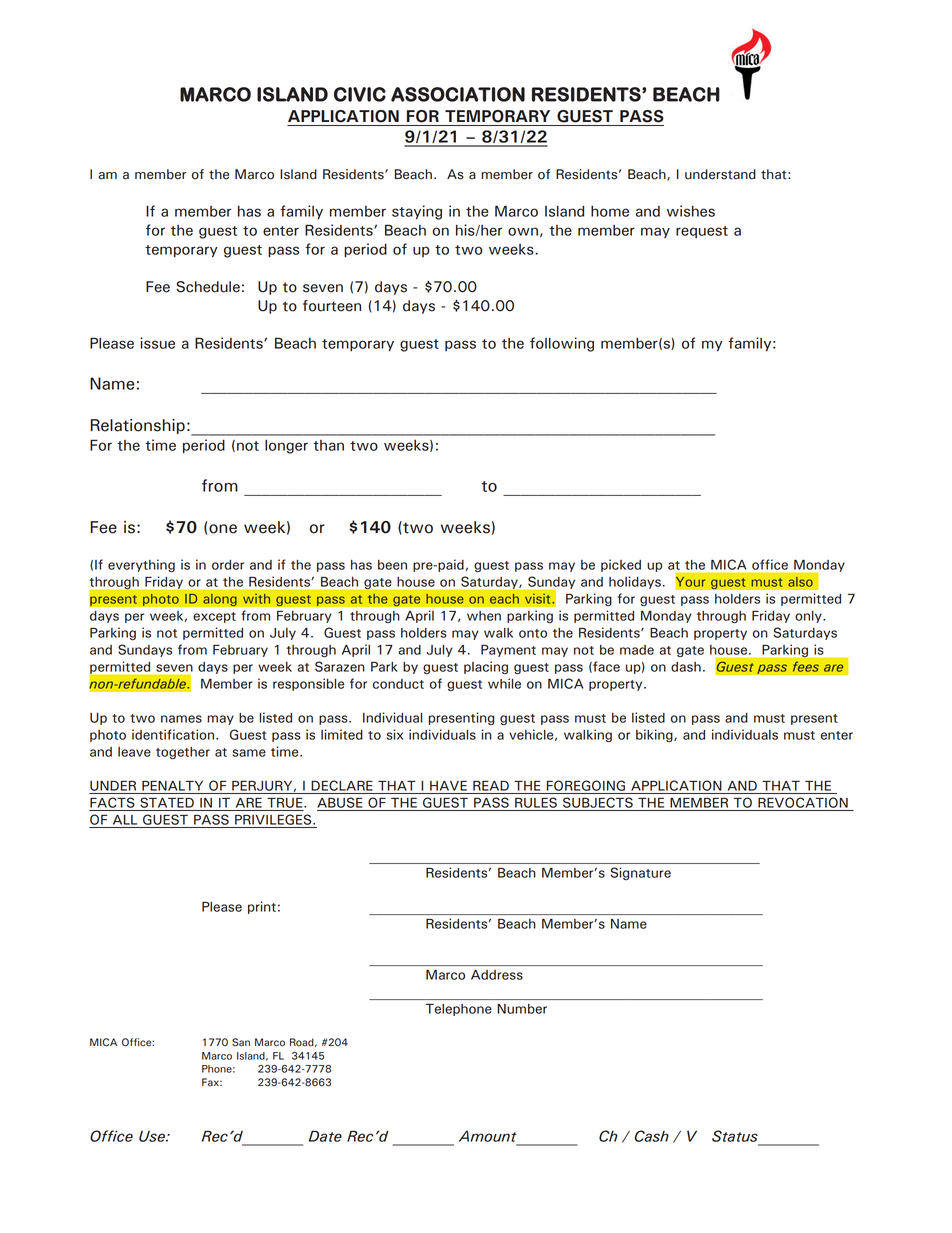 Image resolution: width=952 pixels, height=1233 pixels. What do you see at coordinates (523, 231) in the screenshot?
I see `own` at bounding box center [523, 231].
